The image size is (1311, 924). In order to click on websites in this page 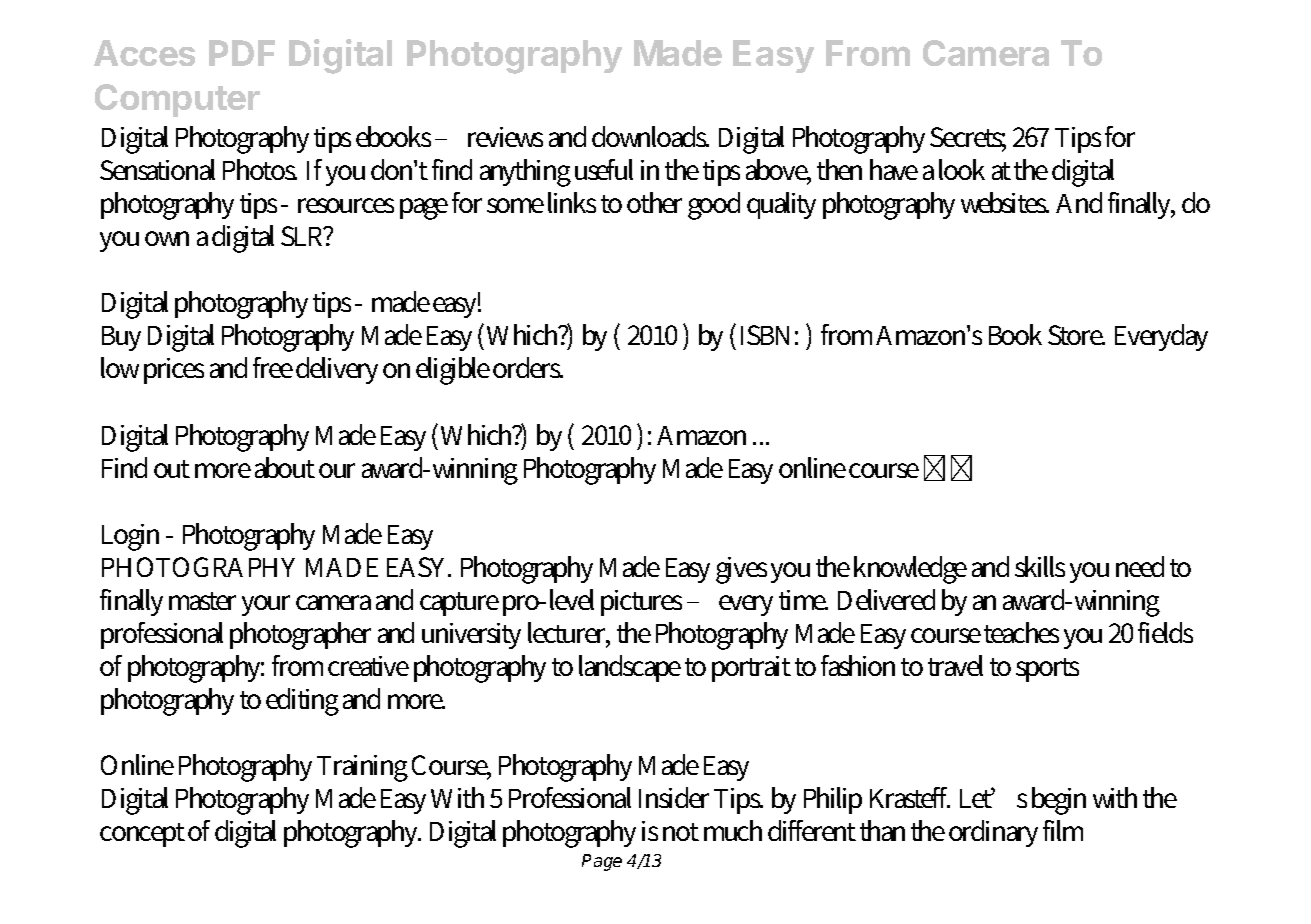, I will do `click(1005, 202)`.
